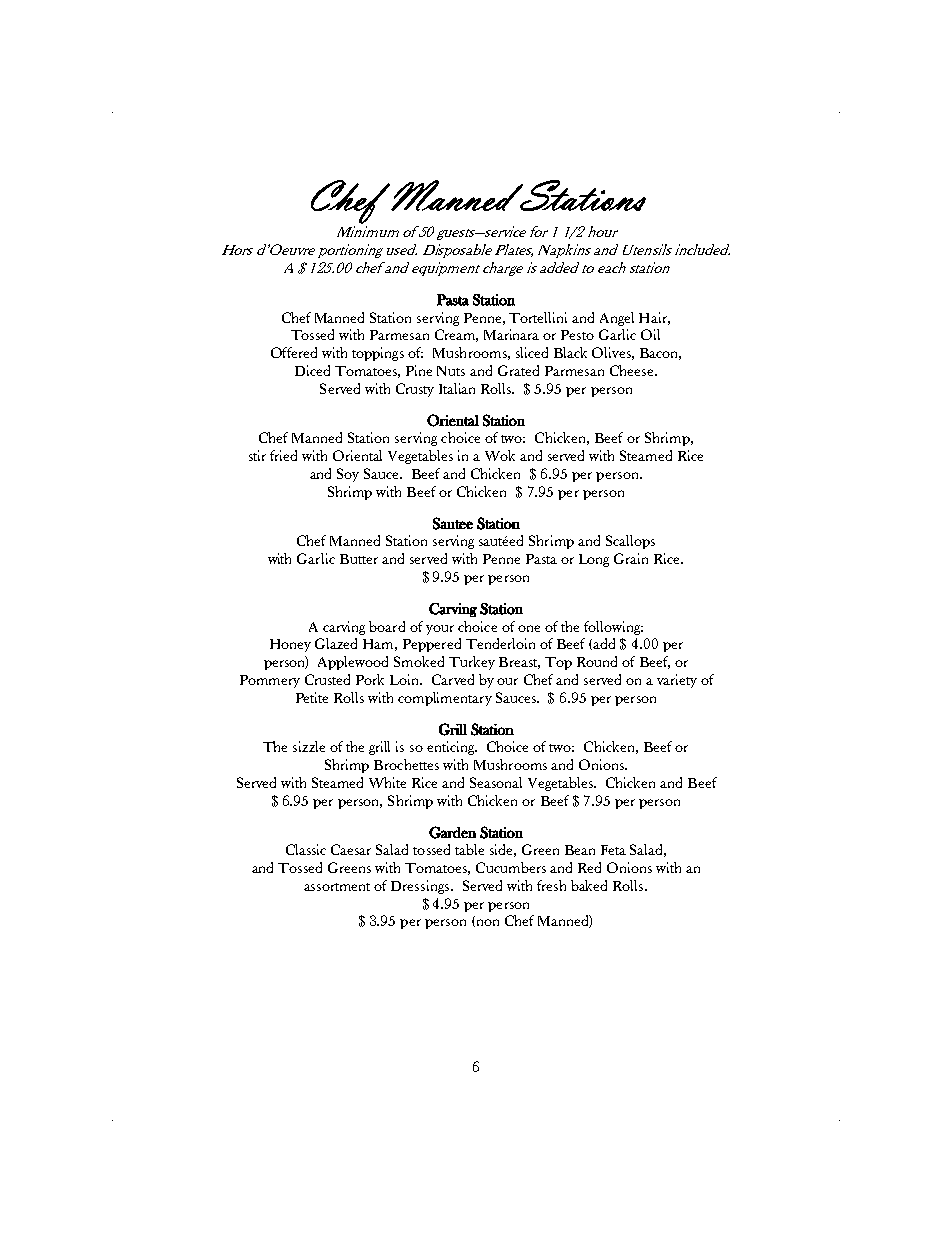 Image resolution: width=952 pixels, height=1233 pixels. I want to click on Glazed, so click(336, 643).
